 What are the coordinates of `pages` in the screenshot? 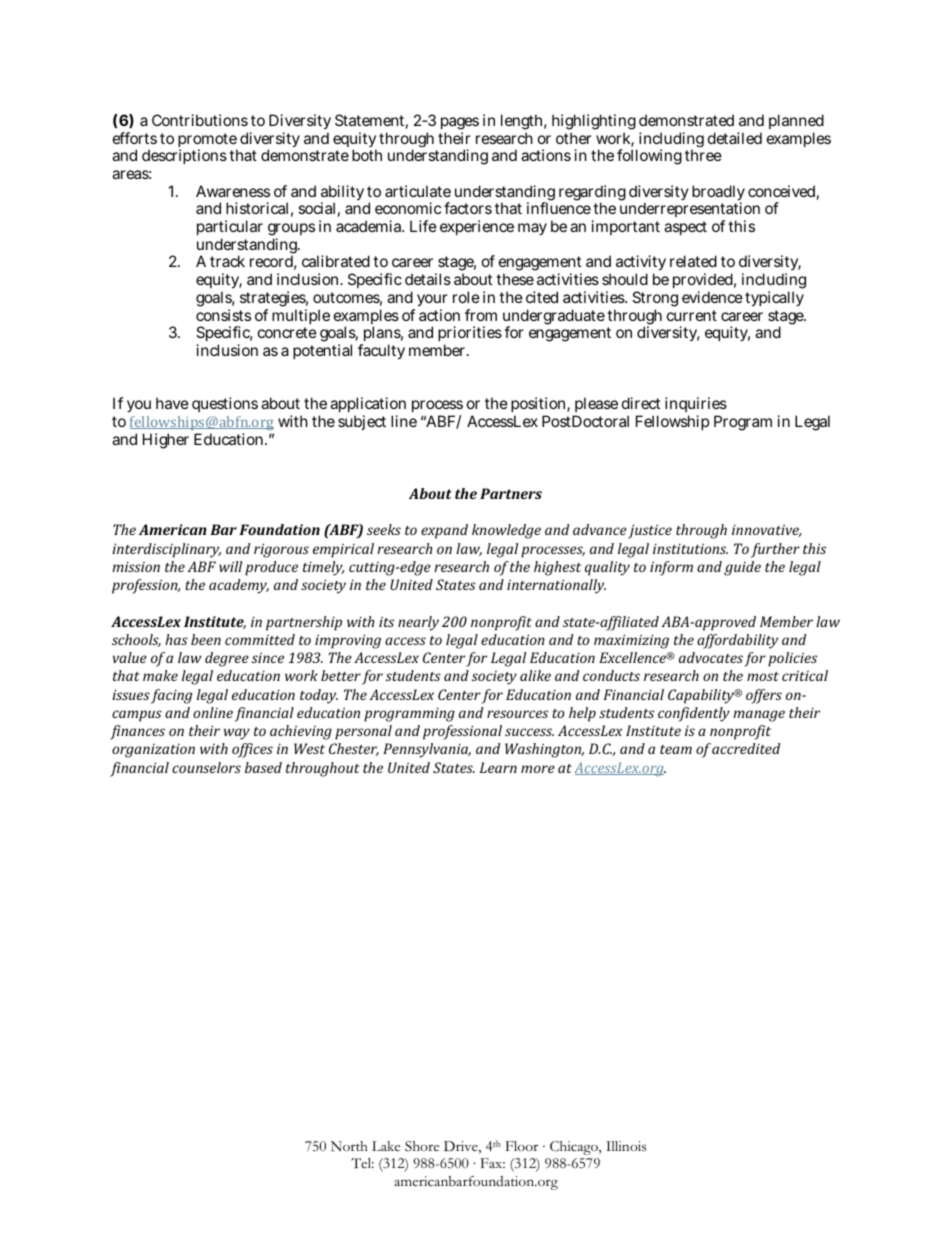 It's located at (460, 125).
